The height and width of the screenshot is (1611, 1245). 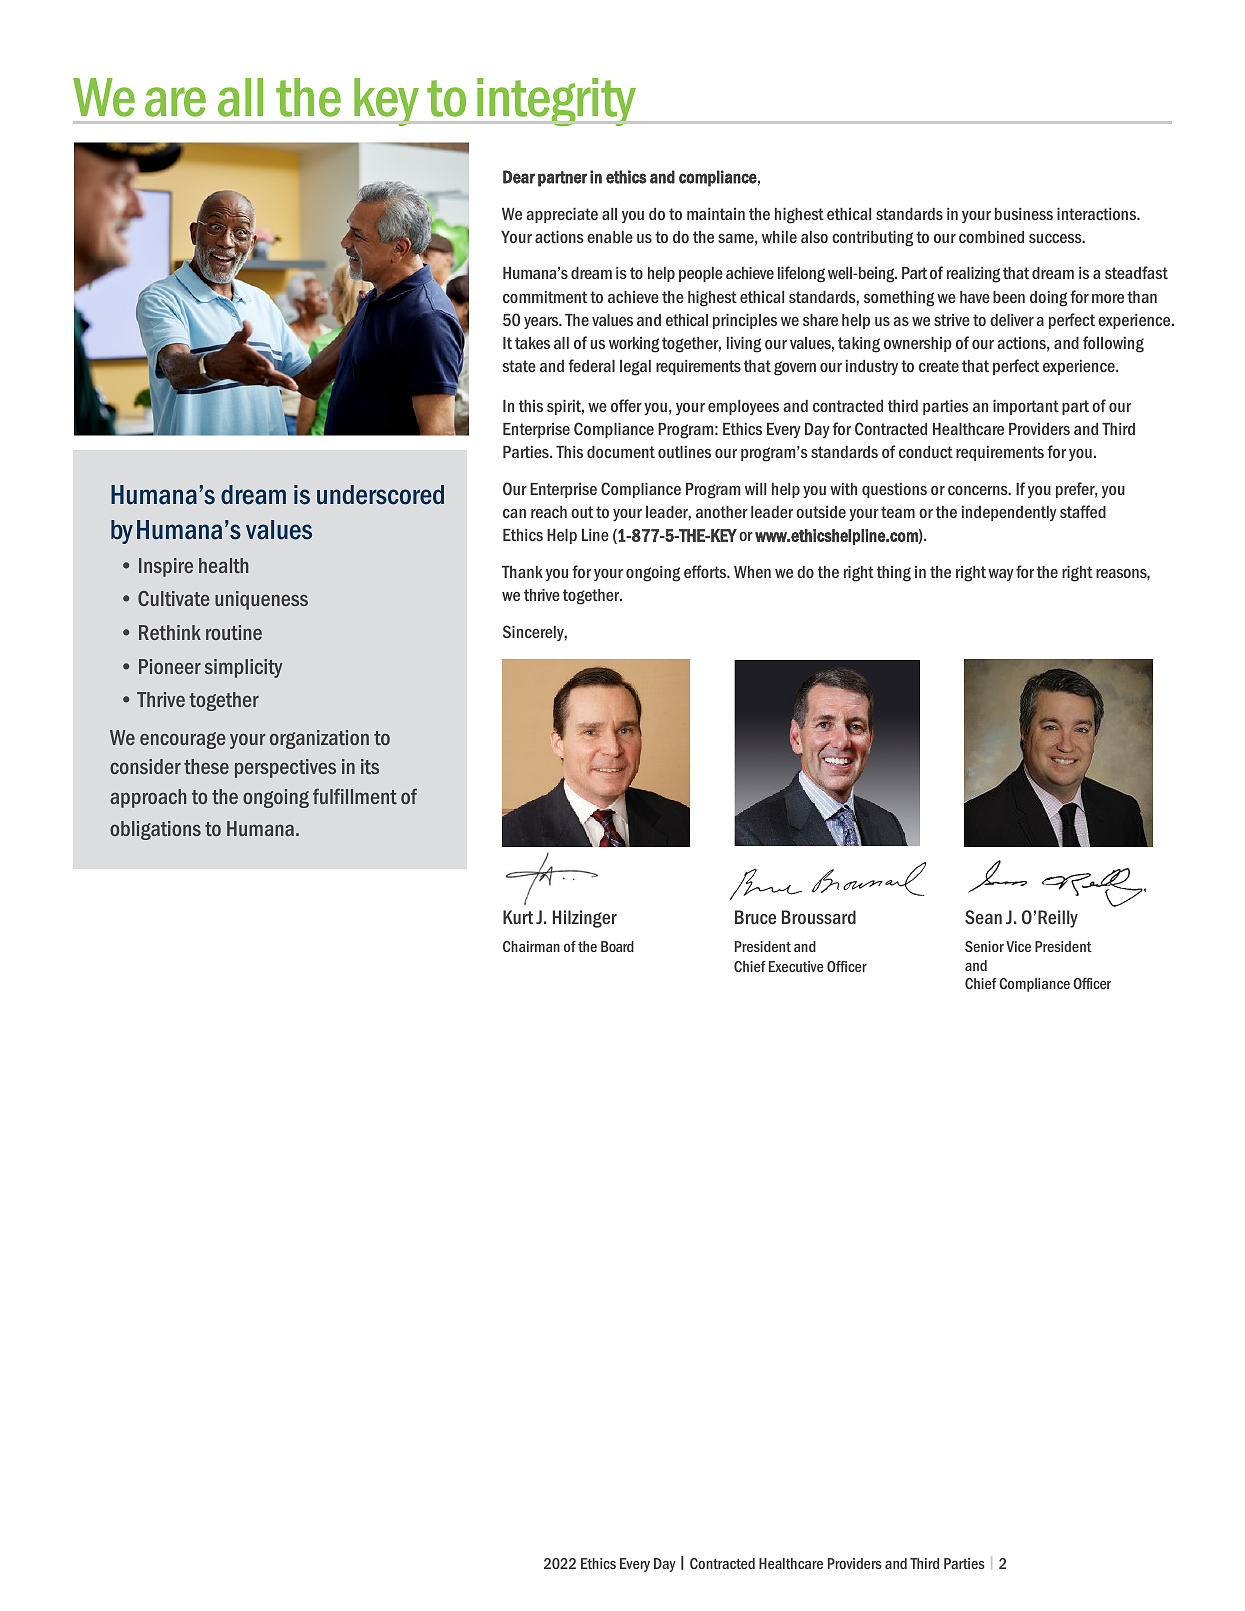 What do you see at coordinates (1026, 407) in the screenshot?
I see `important` at bounding box center [1026, 407].
